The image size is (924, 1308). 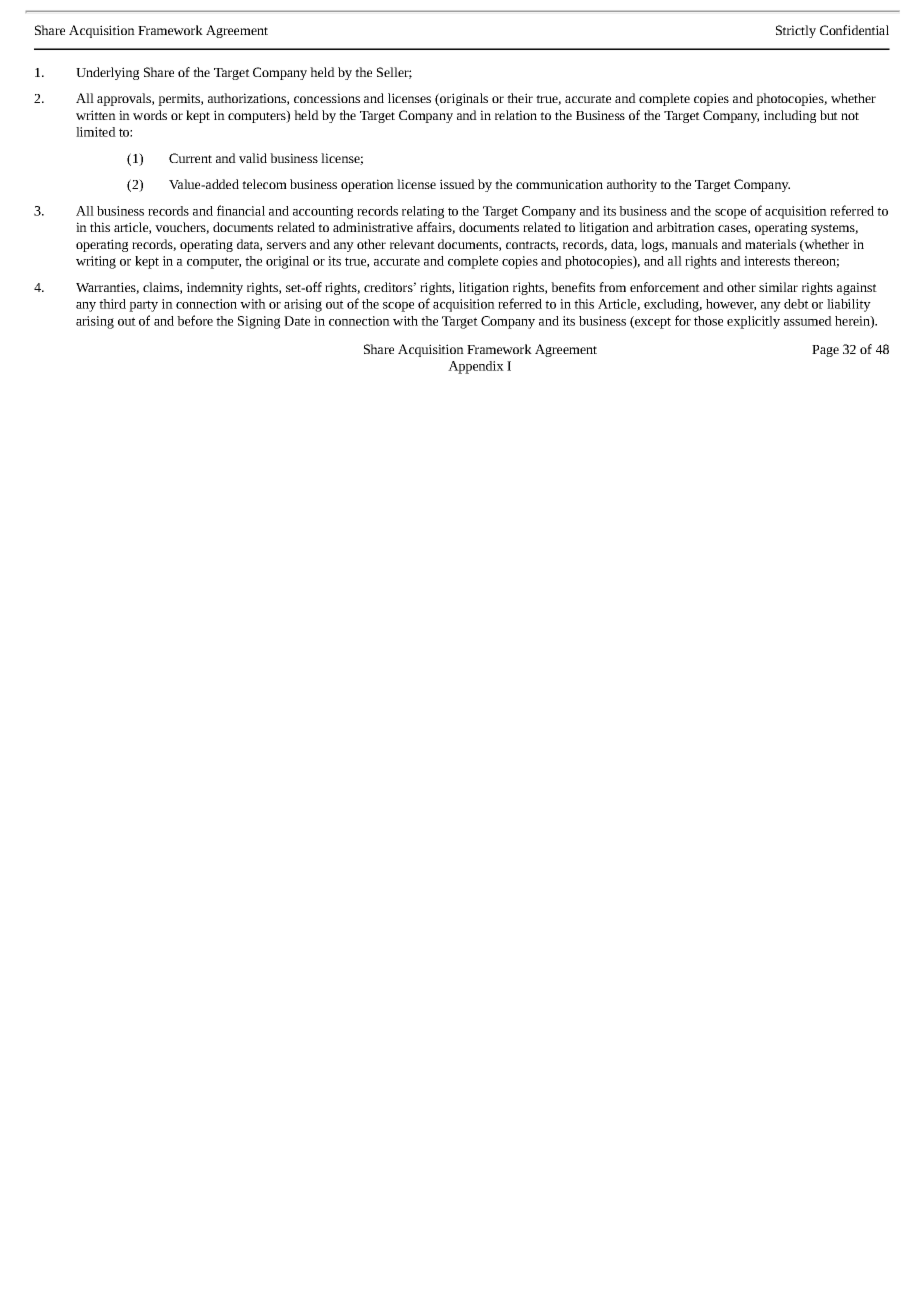 I want to click on authority, so click(x=632, y=185).
